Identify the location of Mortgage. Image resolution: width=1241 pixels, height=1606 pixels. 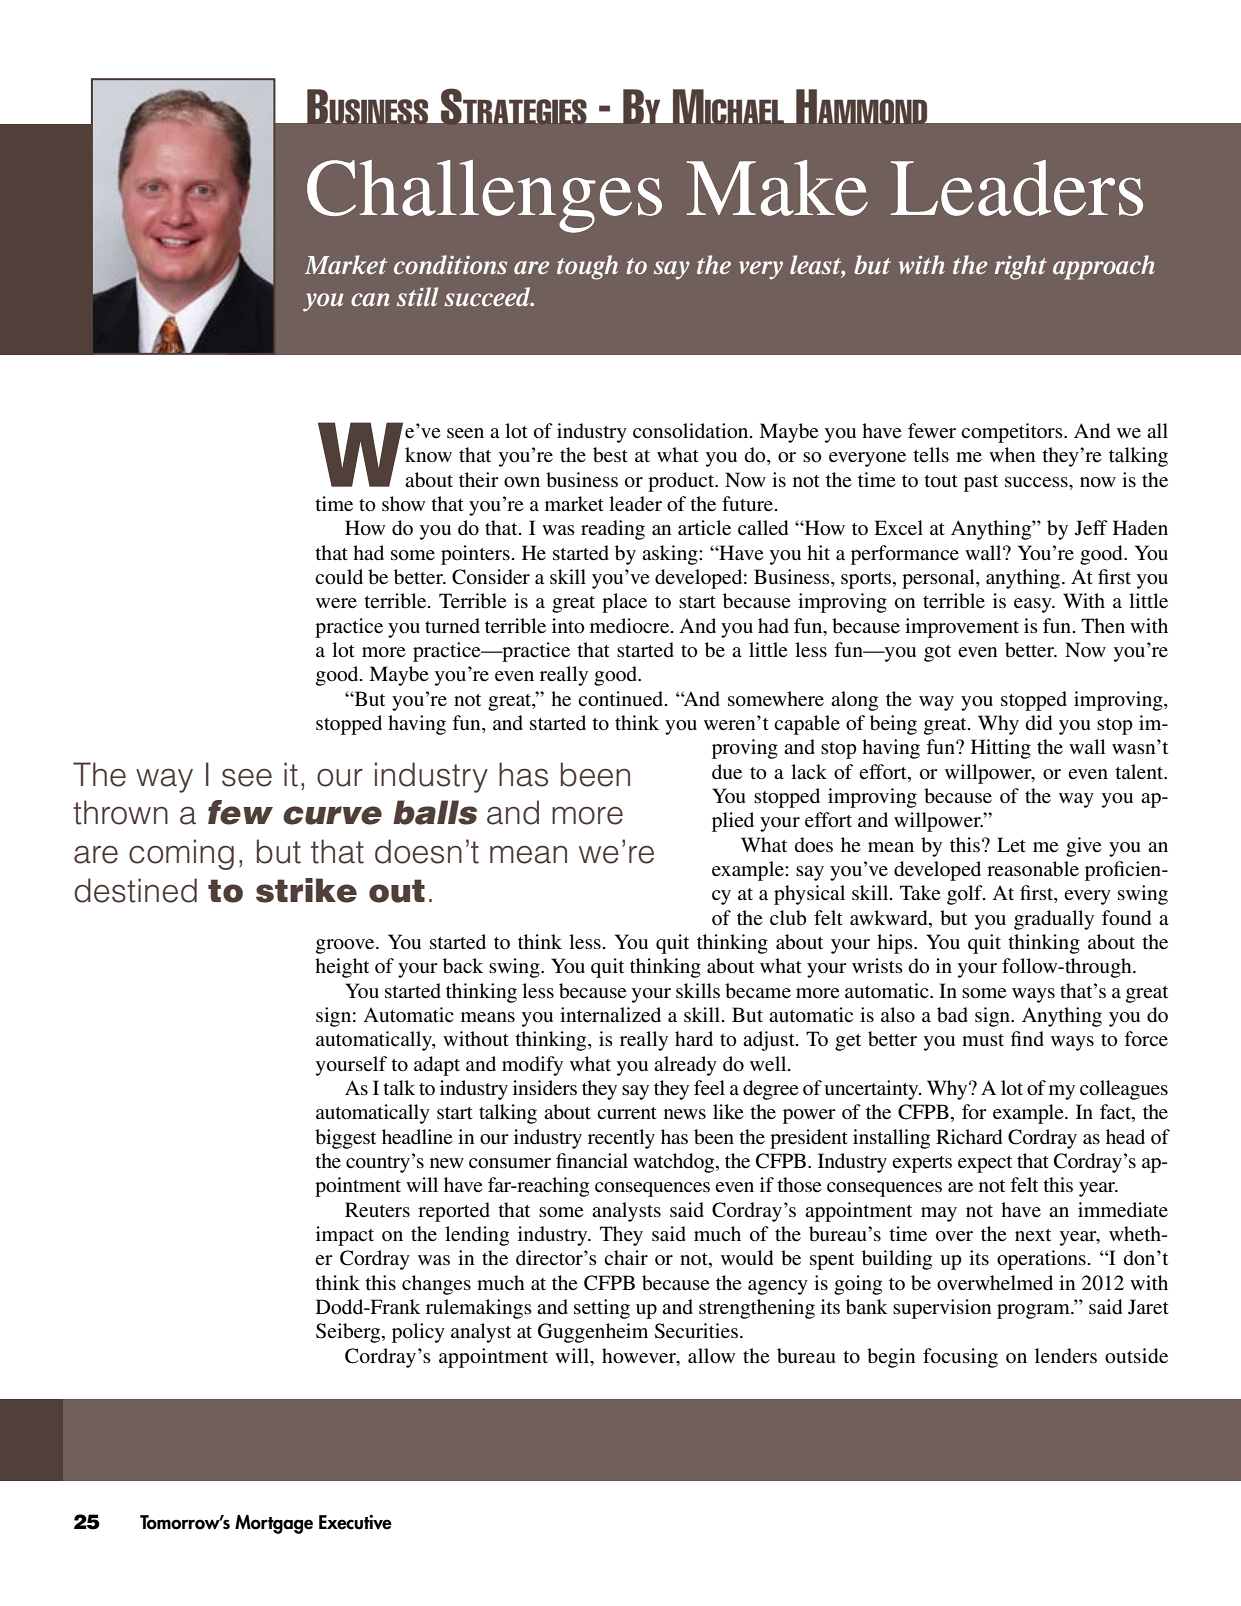
(274, 1524).
